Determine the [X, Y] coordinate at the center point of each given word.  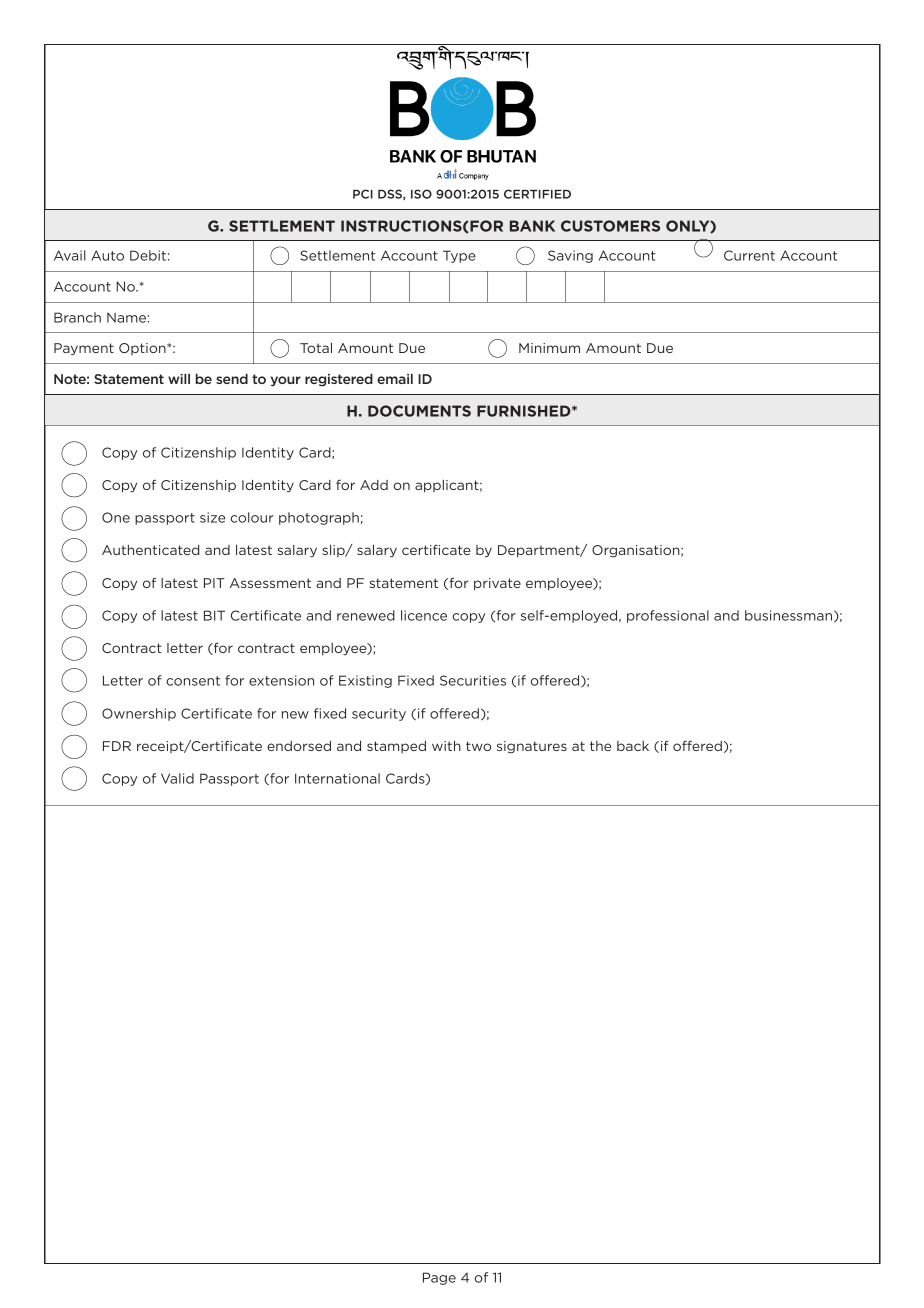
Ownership [139, 714]
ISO [421, 194]
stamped [396, 747]
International [337, 778]
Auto [107, 255]
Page [439, 1278]
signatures [532, 747]
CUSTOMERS [610, 226]
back [633, 746]
